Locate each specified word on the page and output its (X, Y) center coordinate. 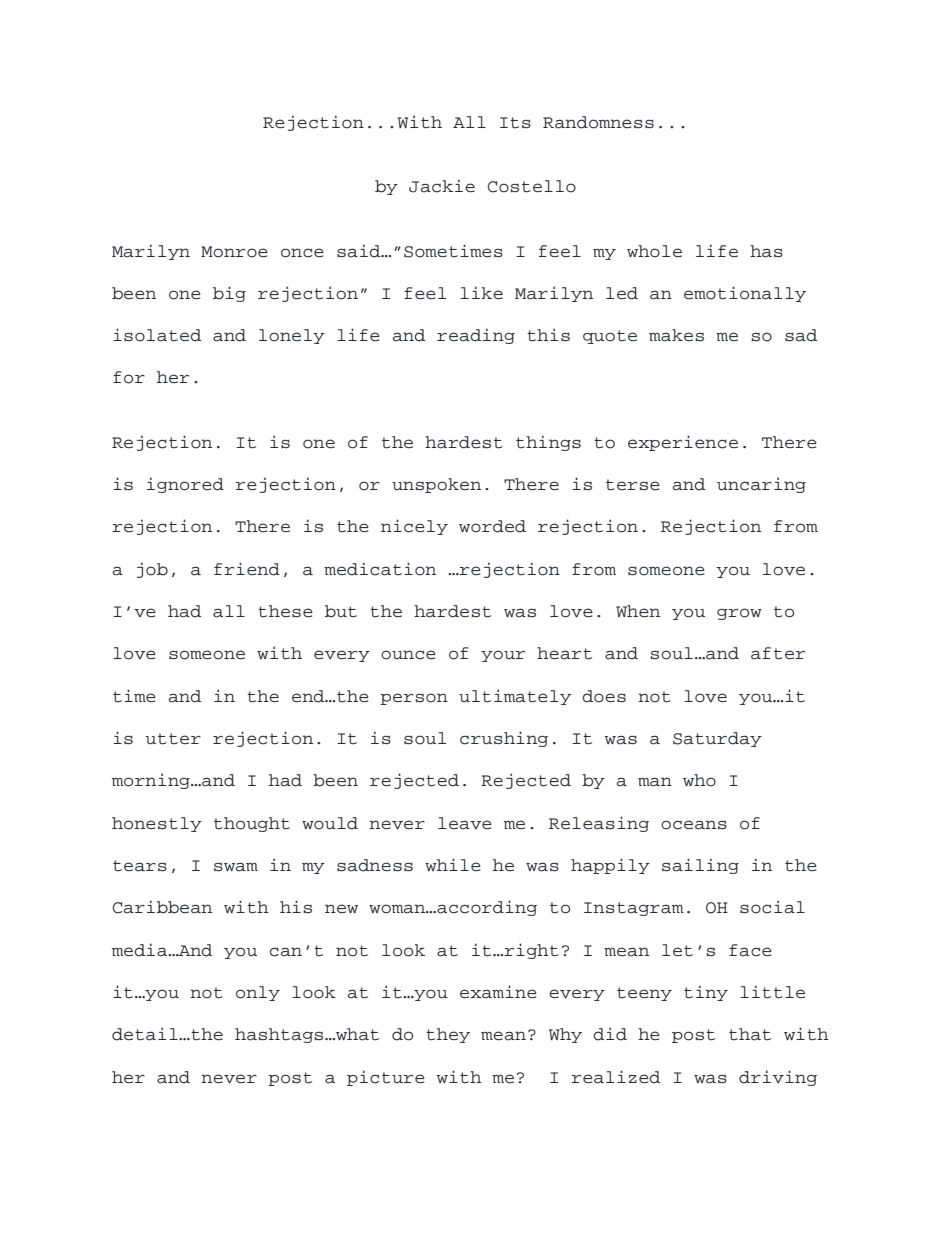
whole (654, 251)
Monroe (234, 252)
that (750, 1034)
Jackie (442, 186)
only (258, 993)
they (448, 1035)
